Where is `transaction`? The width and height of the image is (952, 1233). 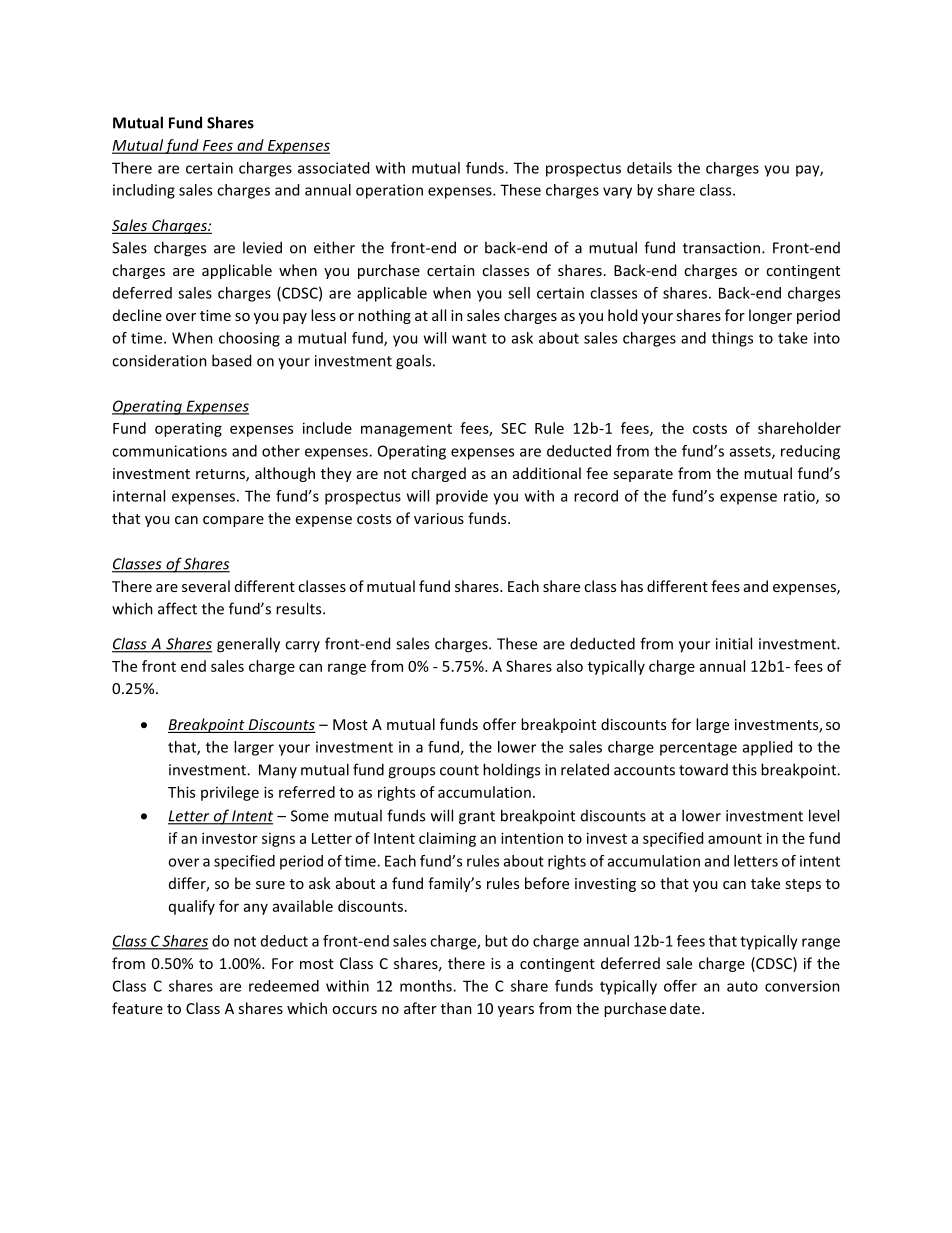 transaction is located at coordinates (723, 248).
